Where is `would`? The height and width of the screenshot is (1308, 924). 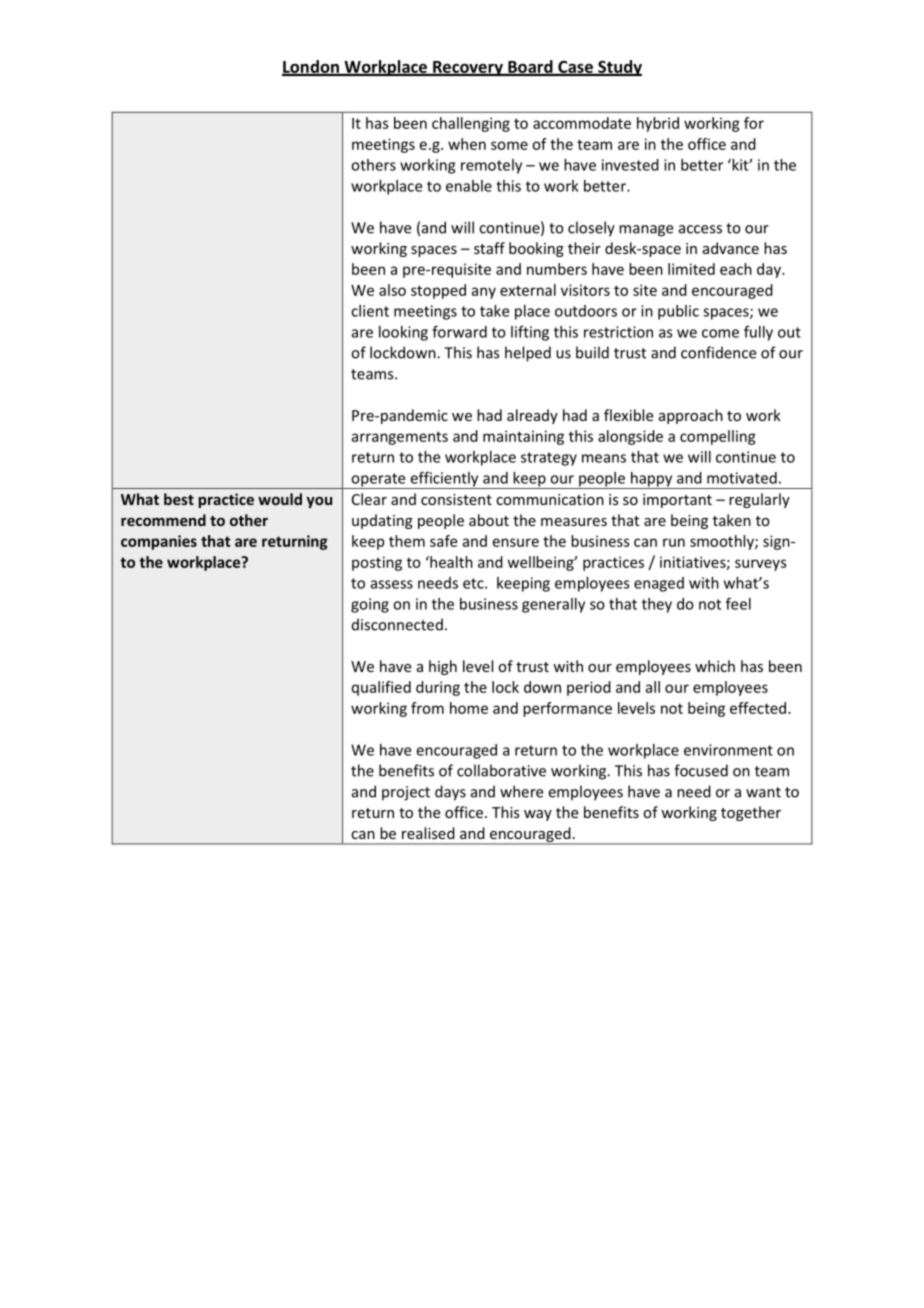
would is located at coordinates (280, 499).
